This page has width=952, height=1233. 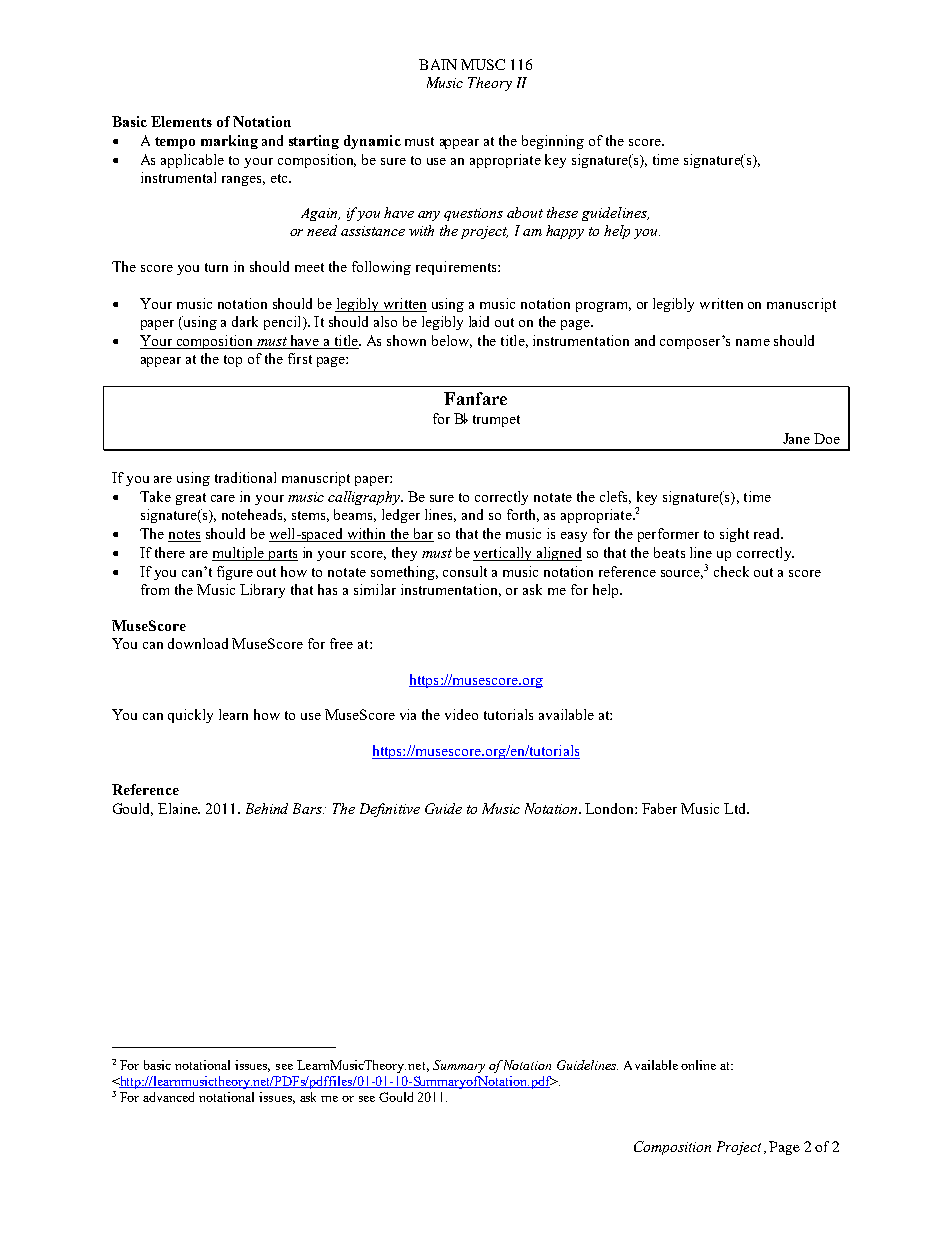 What do you see at coordinates (438, 64) in the page?
I see `BAIN` at bounding box center [438, 64].
